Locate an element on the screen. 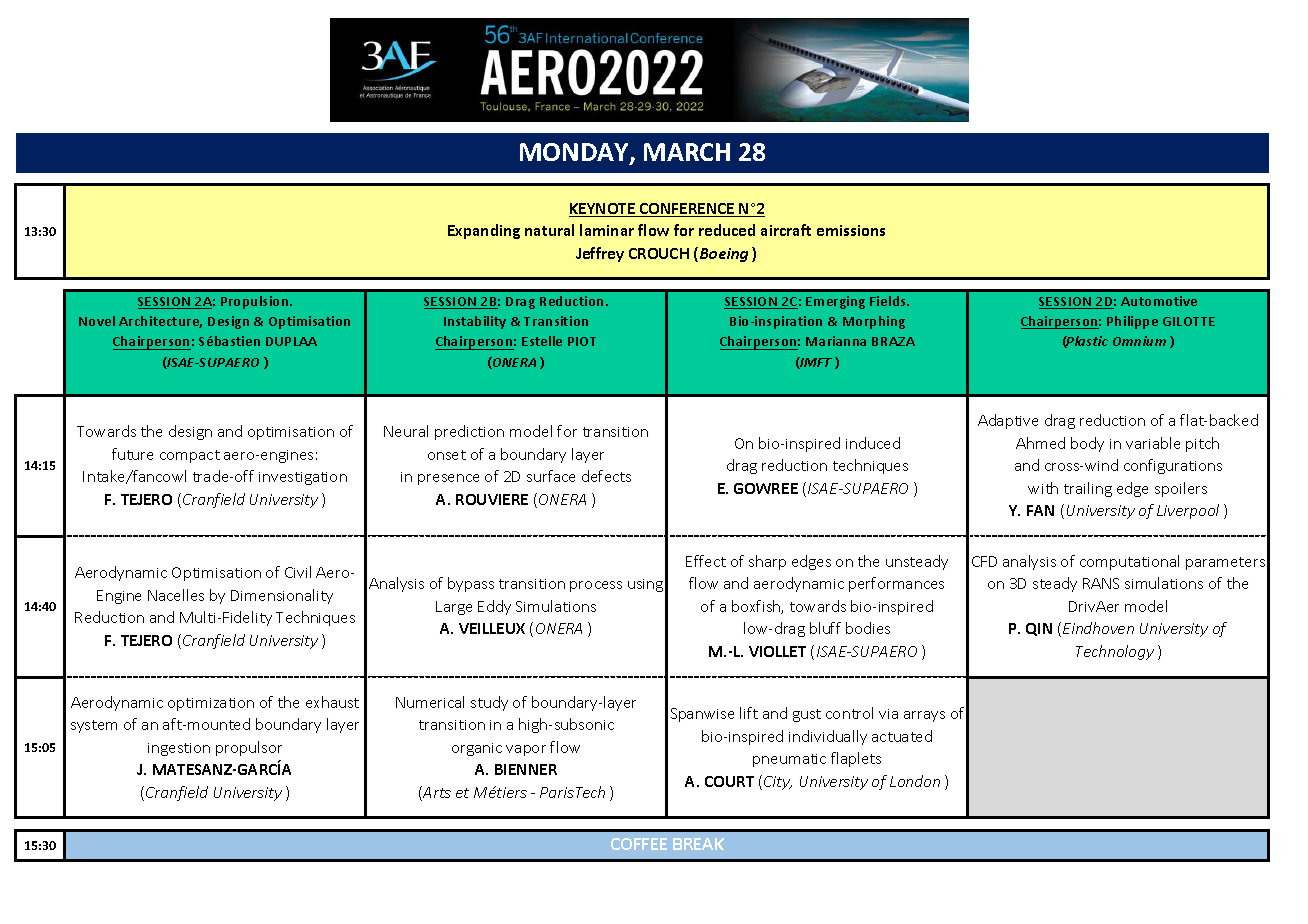  Dimensionality is located at coordinates (282, 596).
